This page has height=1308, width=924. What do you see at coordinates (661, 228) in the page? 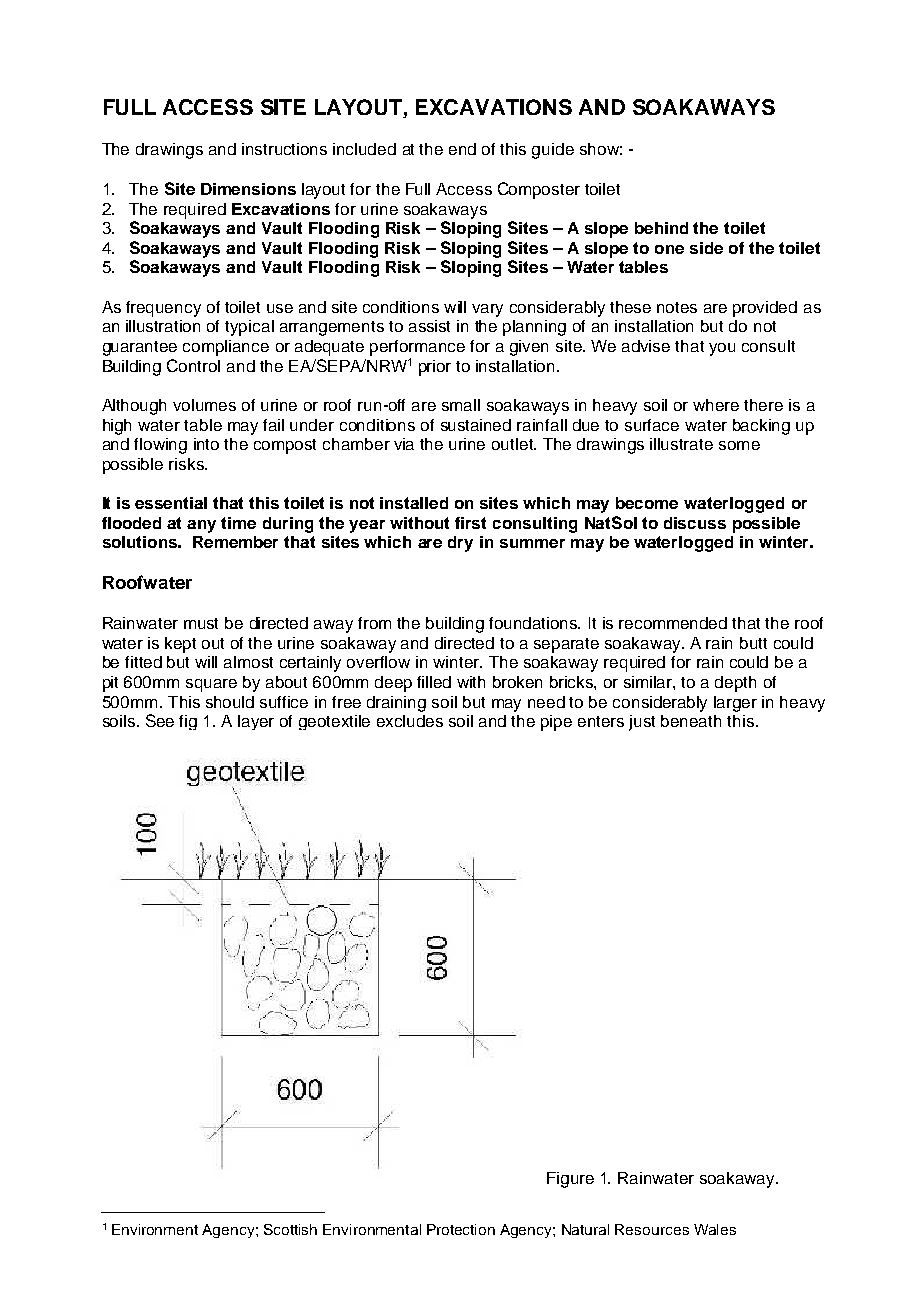
I see `behind` at bounding box center [661, 228].
